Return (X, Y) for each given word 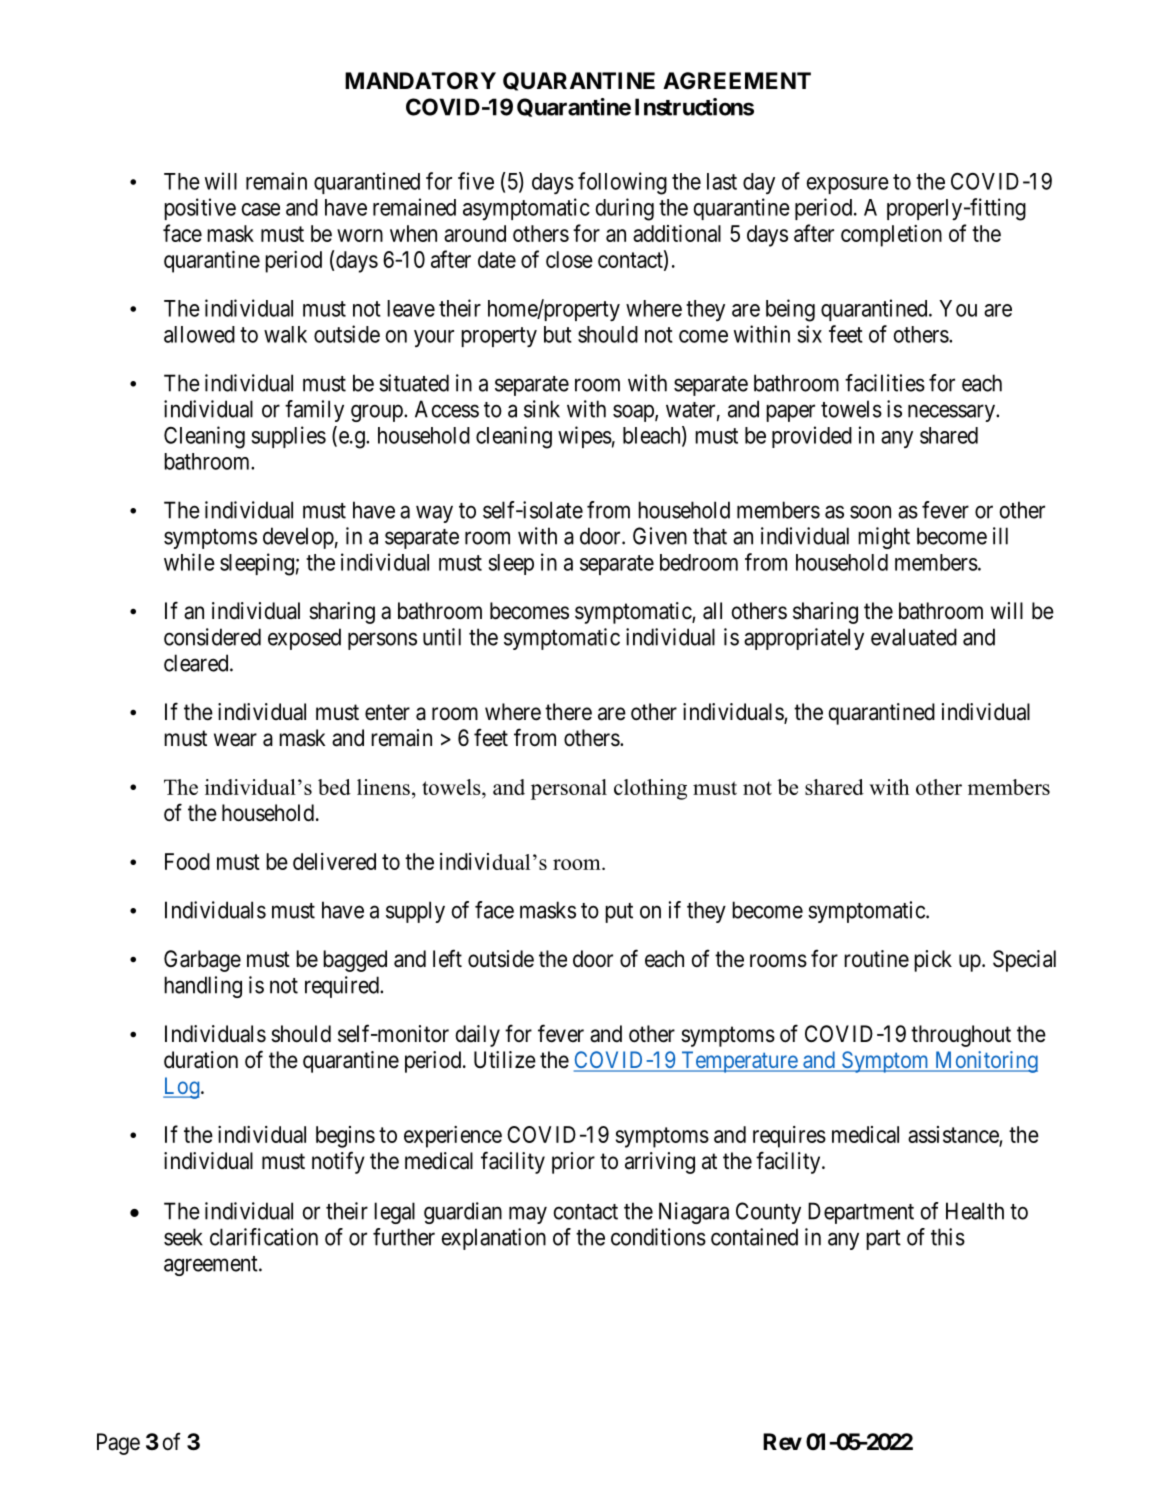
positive (200, 209)
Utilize (505, 1060)
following (622, 183)
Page (118, 1444)
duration (201, 1060)
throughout (961, 1036)
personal (569, 789)
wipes (585, 437)
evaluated (914, 637)
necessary (952, 413)
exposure (847, 185)
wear (235, 740)
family (314, 411)
